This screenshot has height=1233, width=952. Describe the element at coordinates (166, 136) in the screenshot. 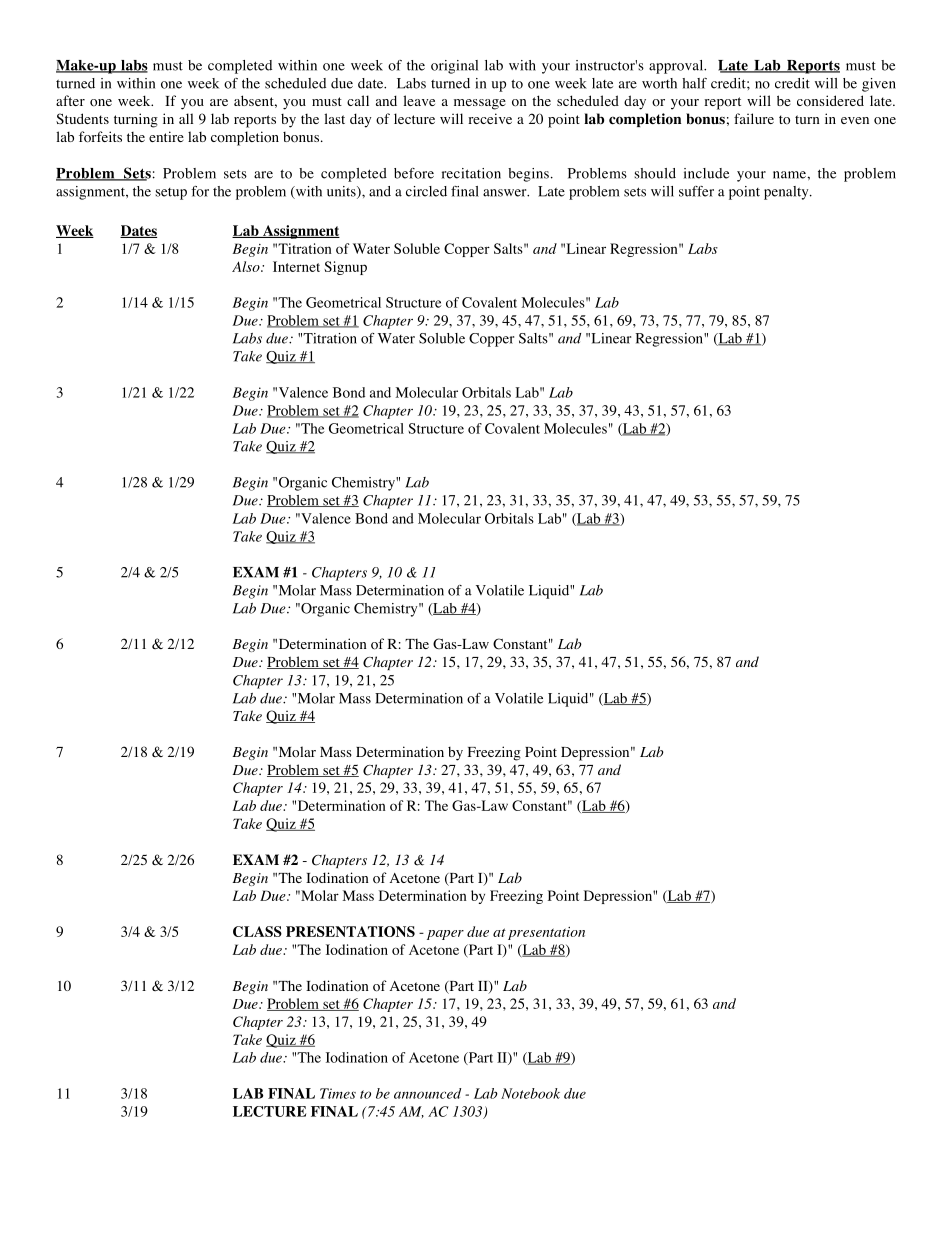

I see `entire` at that location.
